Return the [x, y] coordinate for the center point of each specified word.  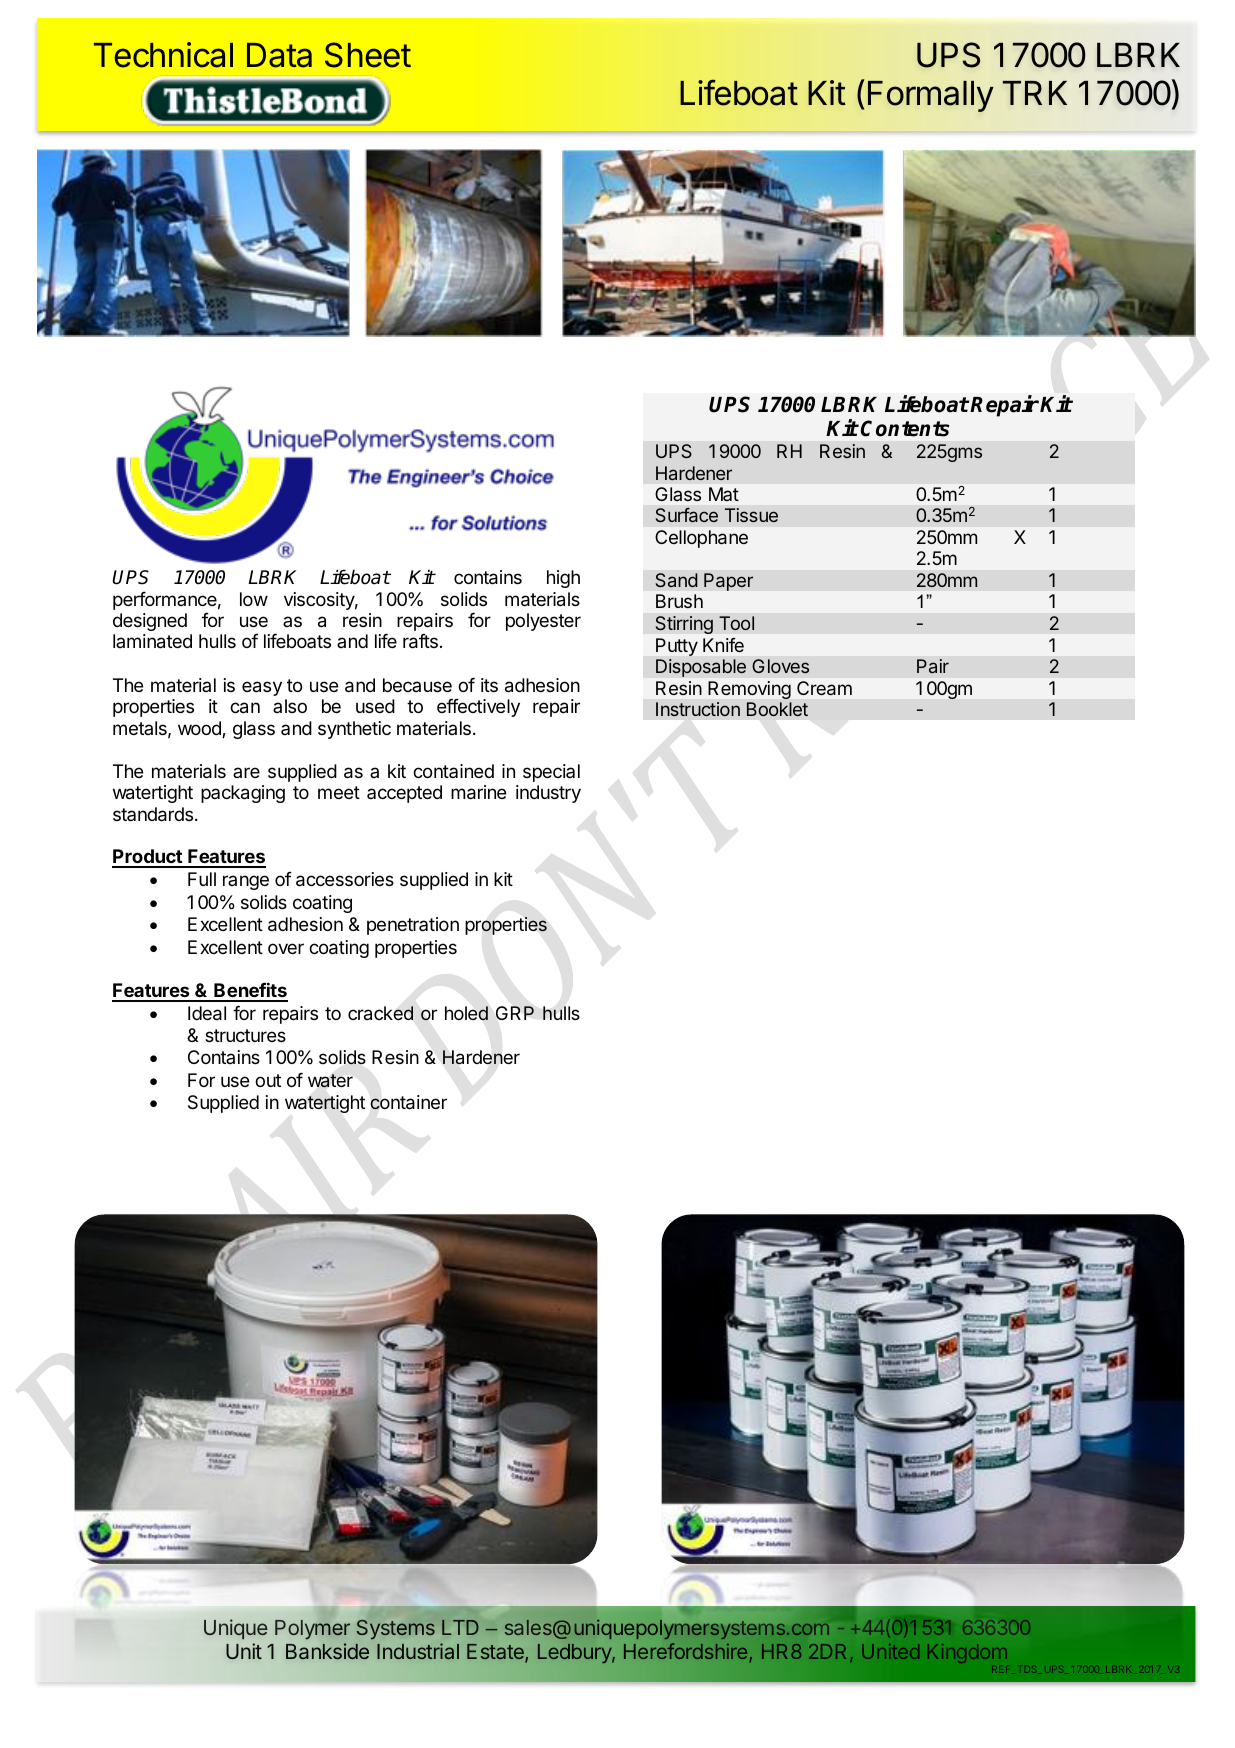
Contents [905, 428]
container [408, 1102]
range [246, 882]
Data [279, 55]
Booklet [777, 709]
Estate [496, 1653]
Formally [931, 96]
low [254, 599]
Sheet [368, 55]
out [268, 1080]
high [563, 579]
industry [548, 794]
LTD [460, 1627]
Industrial [418, 1651]
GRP [515, 1013]
